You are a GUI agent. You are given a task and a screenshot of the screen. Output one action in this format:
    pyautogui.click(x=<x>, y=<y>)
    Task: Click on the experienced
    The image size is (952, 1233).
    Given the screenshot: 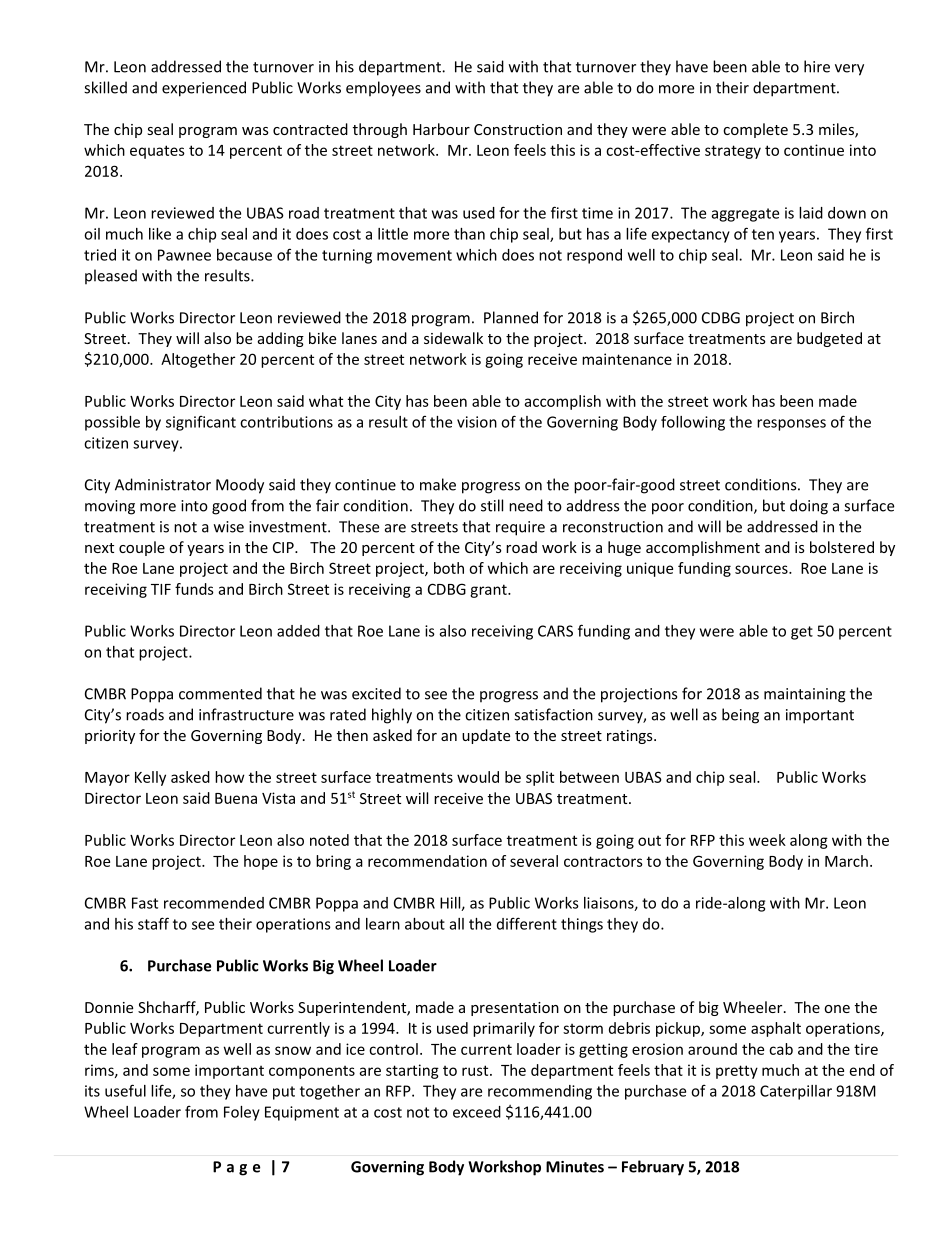 What is the action you would take?
    pyautogui.click(x=204, y=89)
